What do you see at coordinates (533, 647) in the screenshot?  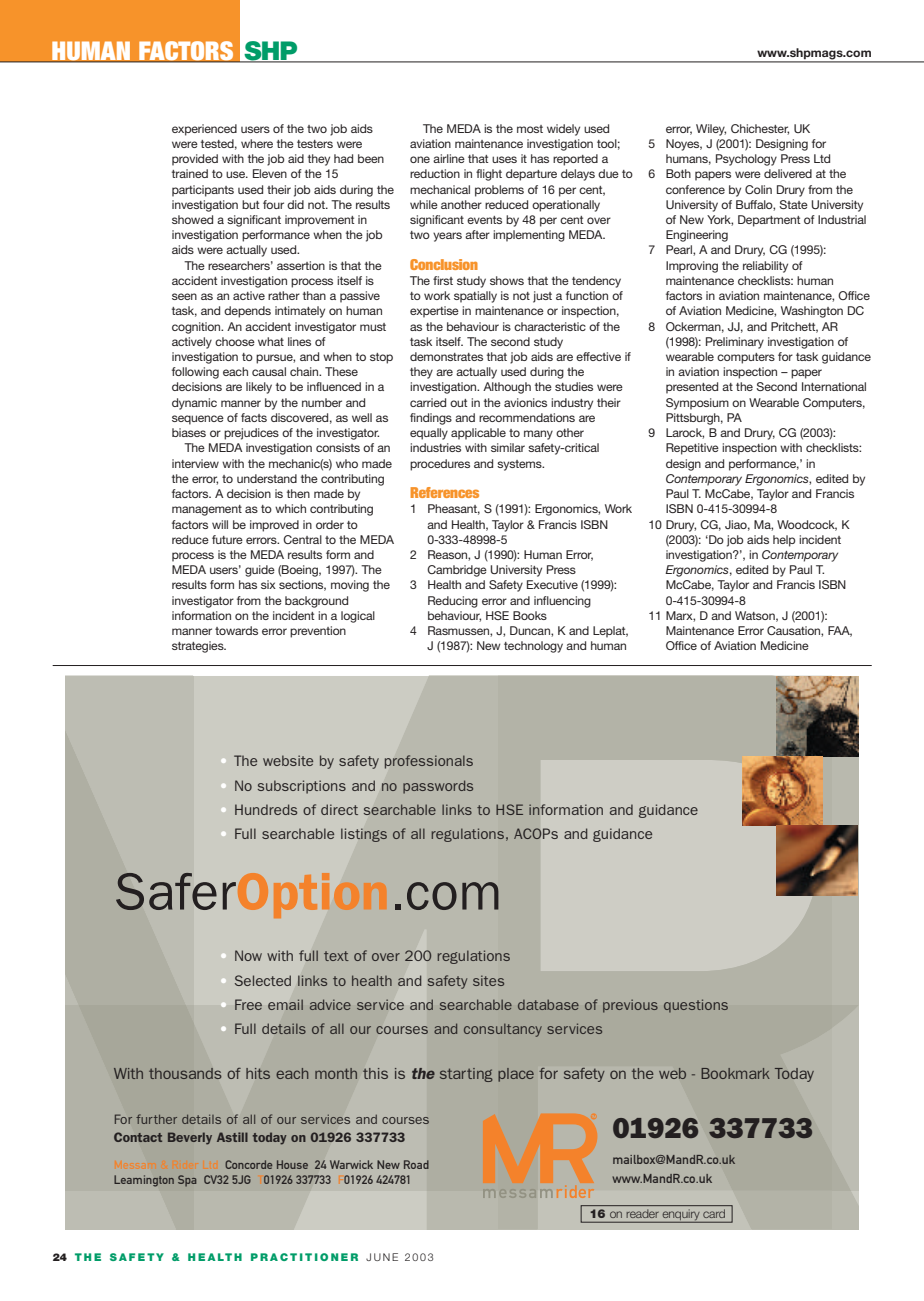 I see `technology` at bounding box center [533, 647].
